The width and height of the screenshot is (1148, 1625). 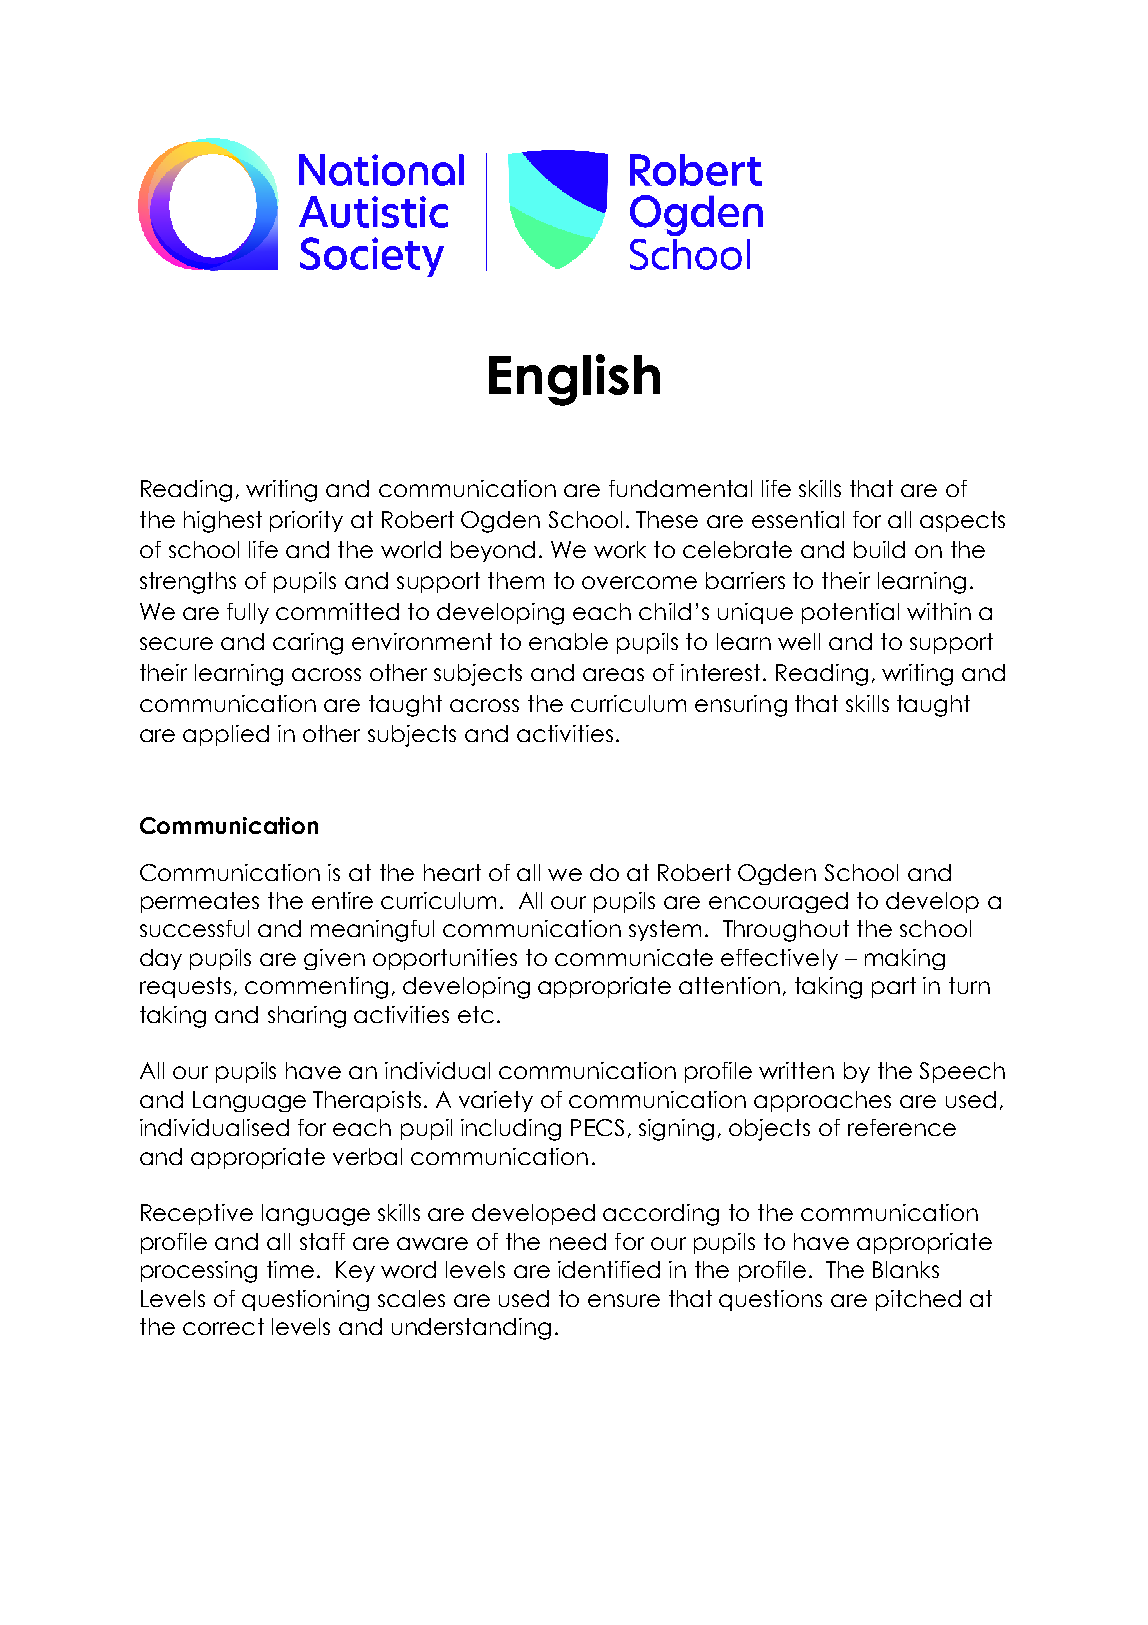 What do you see at coordinates (248, 613) in the screenshot?
I see `fully` at bounding box center [248, 613].
